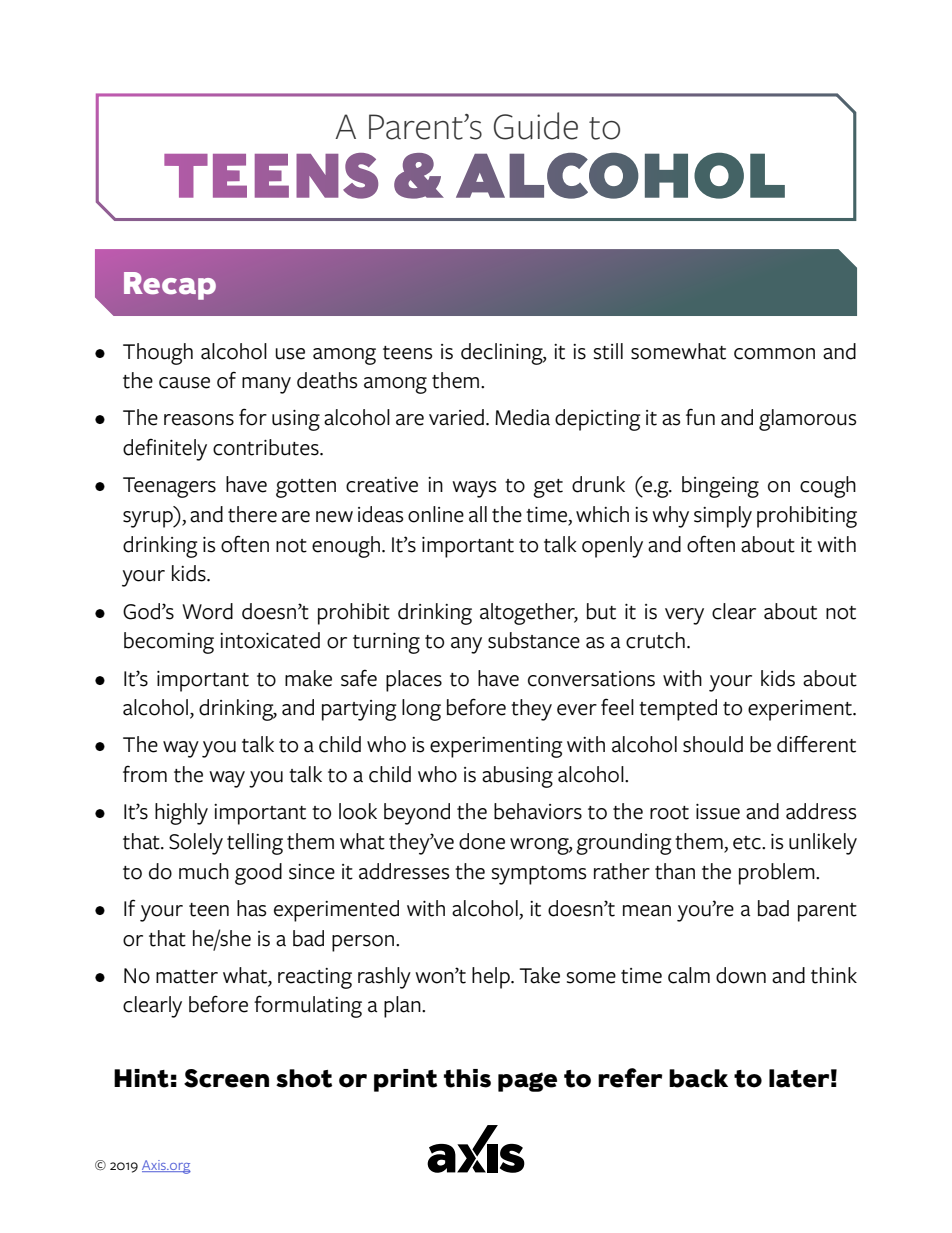 This image has width=952, height=1233. Describe the element at coordinates (536, 126) in the image. I see `Guide` at that location.
